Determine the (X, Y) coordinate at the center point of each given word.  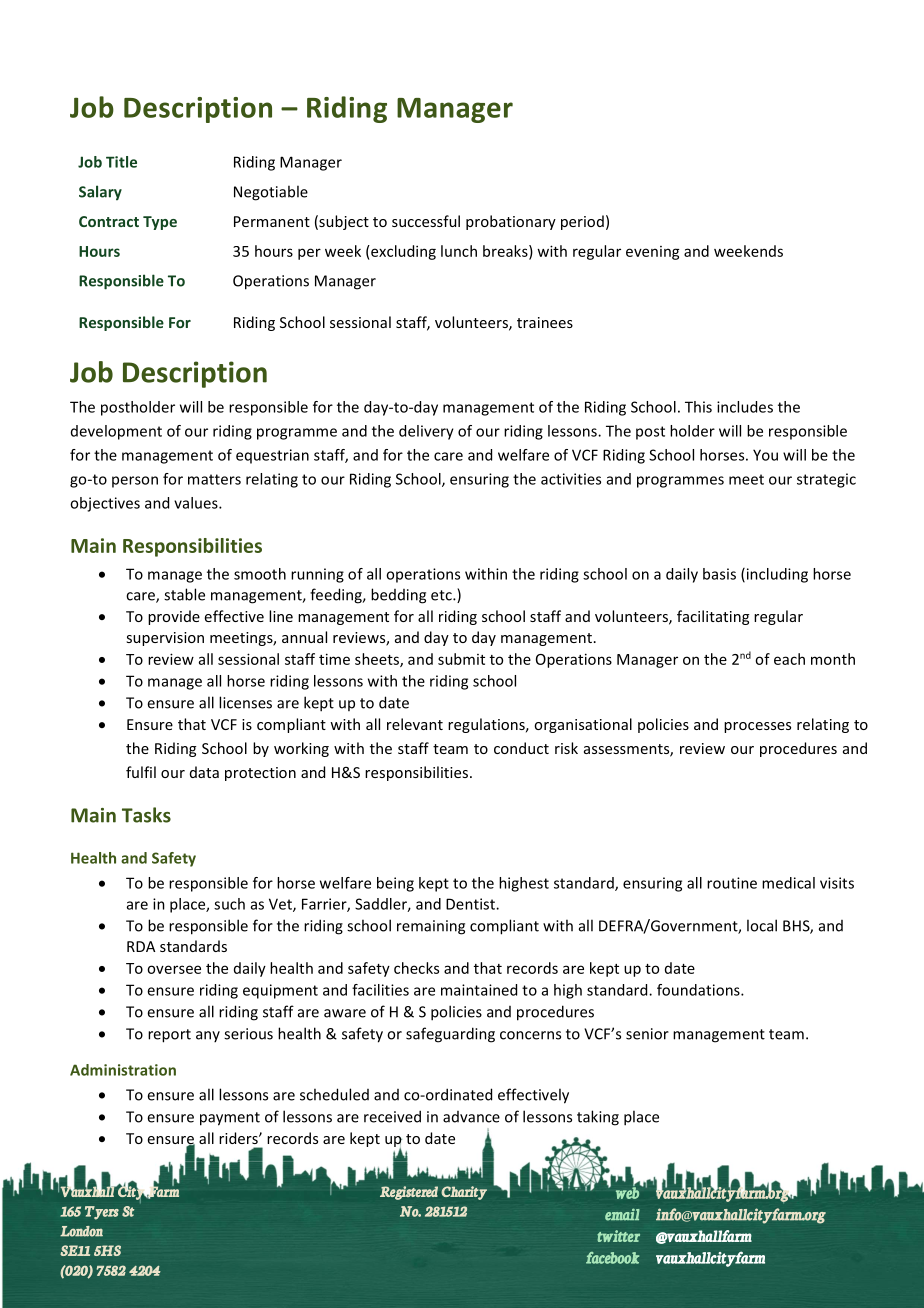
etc (442, 595)
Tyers (102, 1213)
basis (719, 574)
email (622, 1214)
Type (160, 223)
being (395, 884)
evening (653, 253)
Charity (464, 1193)
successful (426, 221)
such (229, 904)
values (197, 503)
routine (732, 883)
